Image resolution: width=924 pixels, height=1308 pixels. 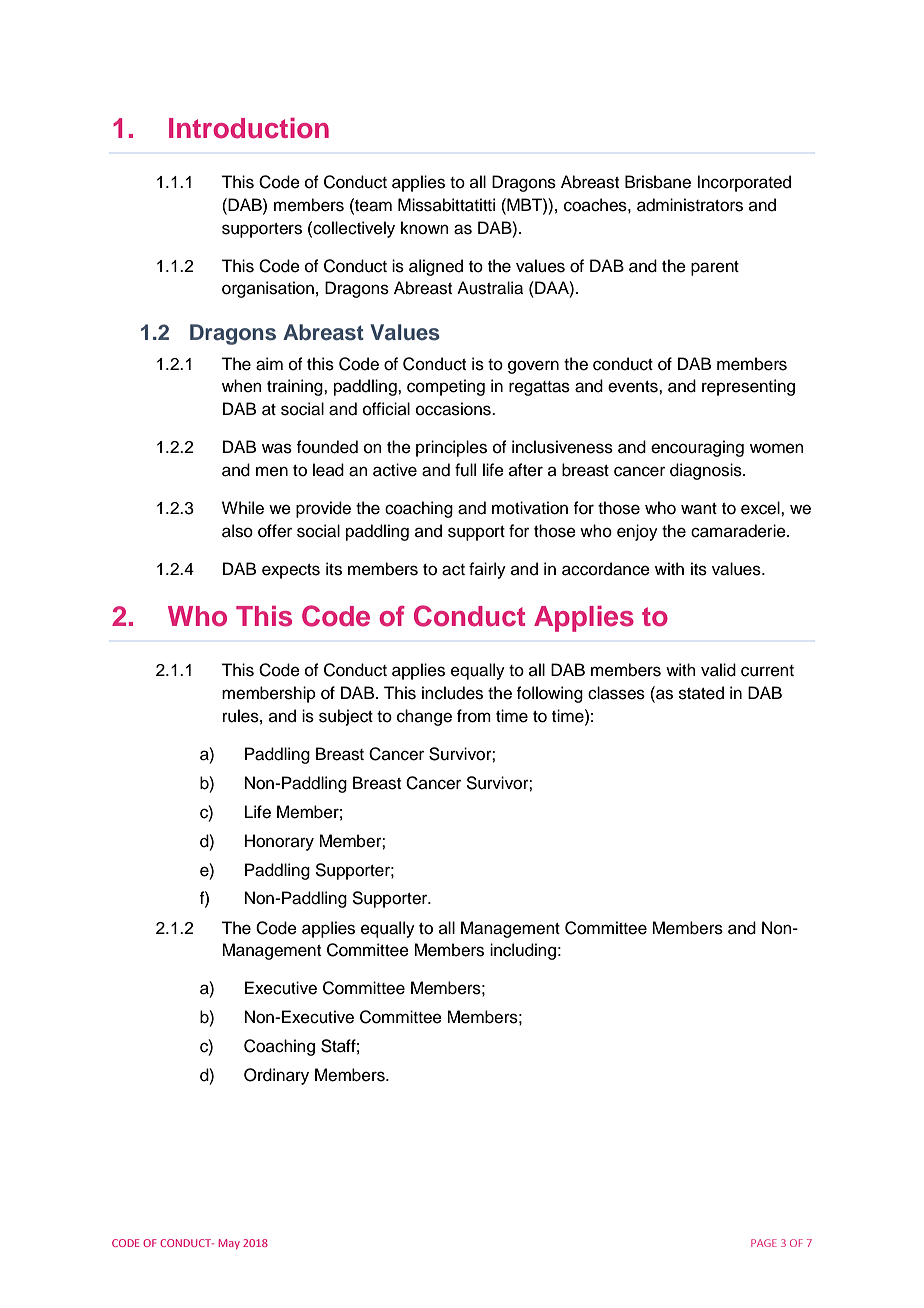 What do you see at coordinates (744, 183) in the image?
I see `Incorporated` at bounding box center [744, 183].
